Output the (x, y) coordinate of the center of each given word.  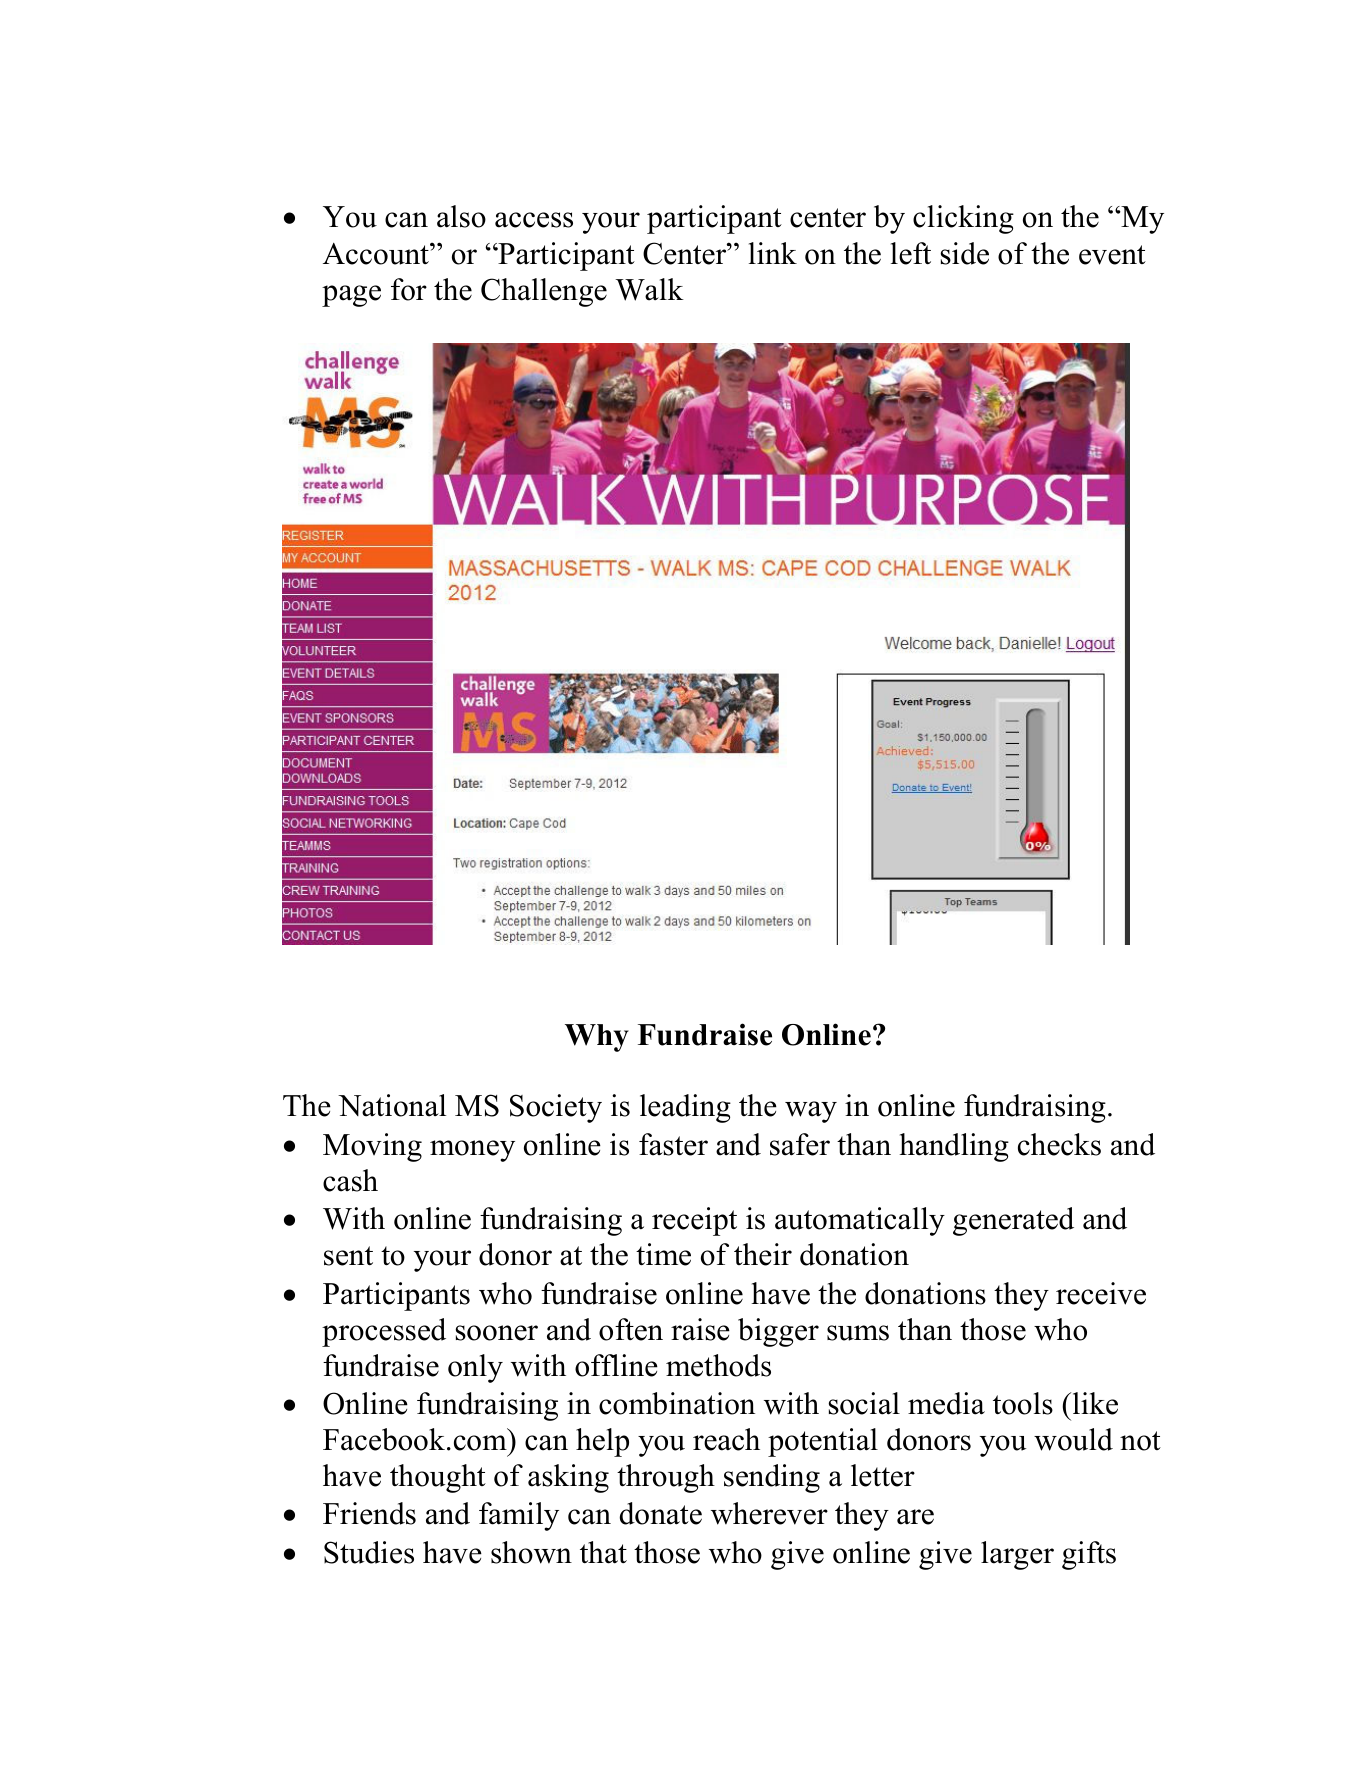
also (461, 216)
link (773, 253)
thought (438, 1478)
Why (597, 1038)
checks (1059, 1144)
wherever (769, 1513)
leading (685, 1108)
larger (1017, 1555)
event (1112, 255)
